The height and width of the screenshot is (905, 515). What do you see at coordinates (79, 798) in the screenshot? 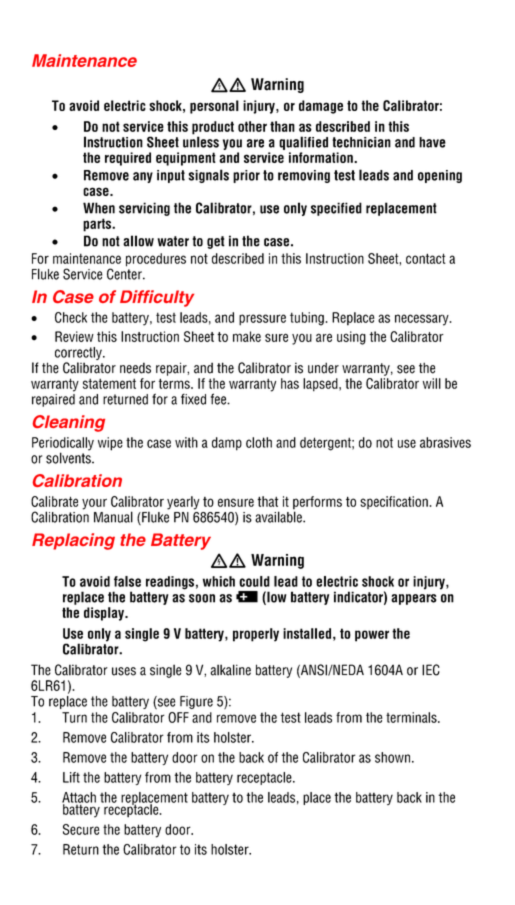
I see `Attach` at bounding box center [79, 798].
